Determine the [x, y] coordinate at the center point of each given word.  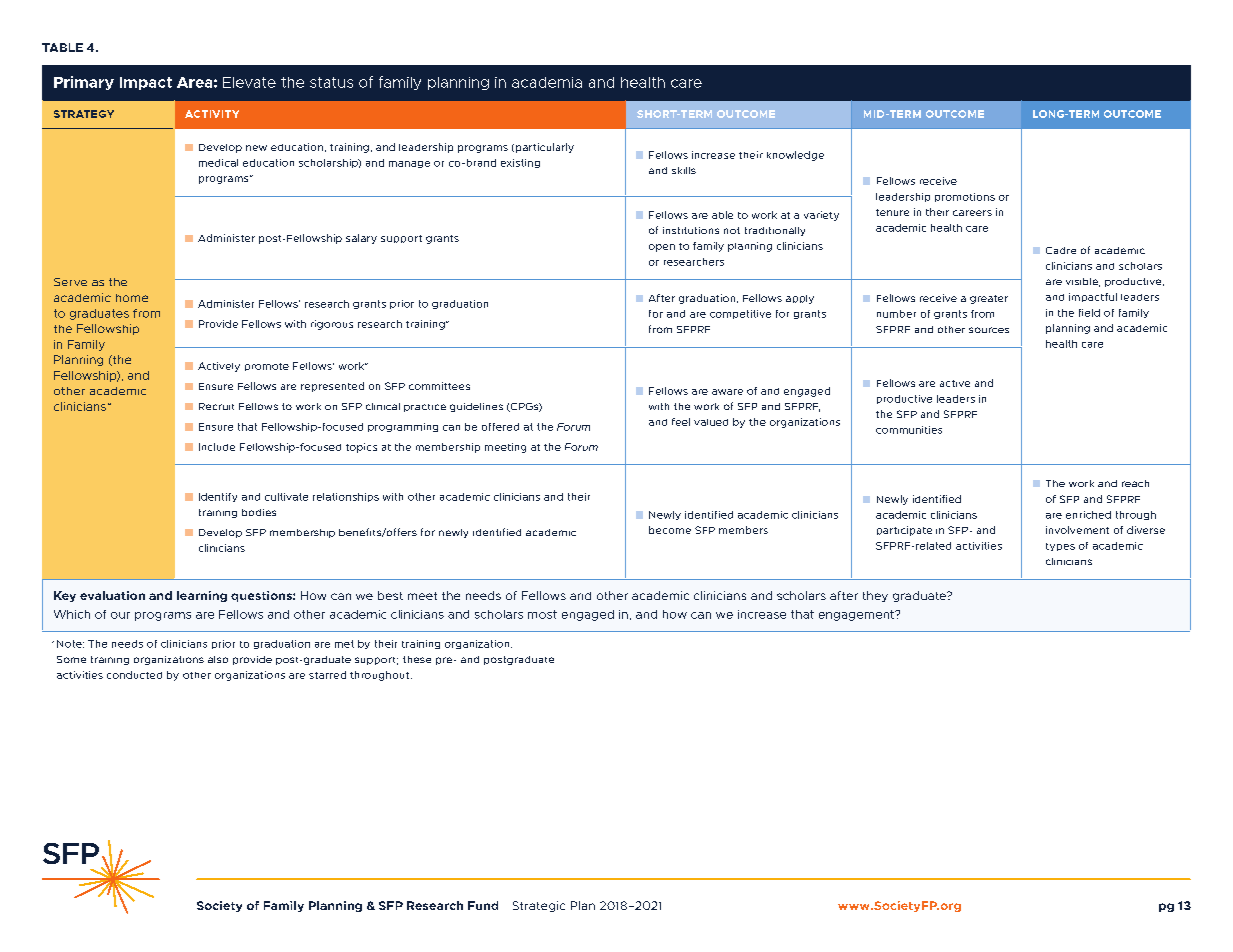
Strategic [539, 906]
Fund [483, 905]
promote [267, 367]
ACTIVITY [212, 114]
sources [989, 330]
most [542, 614]
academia [547, 82]
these [417, 659]
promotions [965, 197]
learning [202, 596]
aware [727, 392]
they [875, 596]
